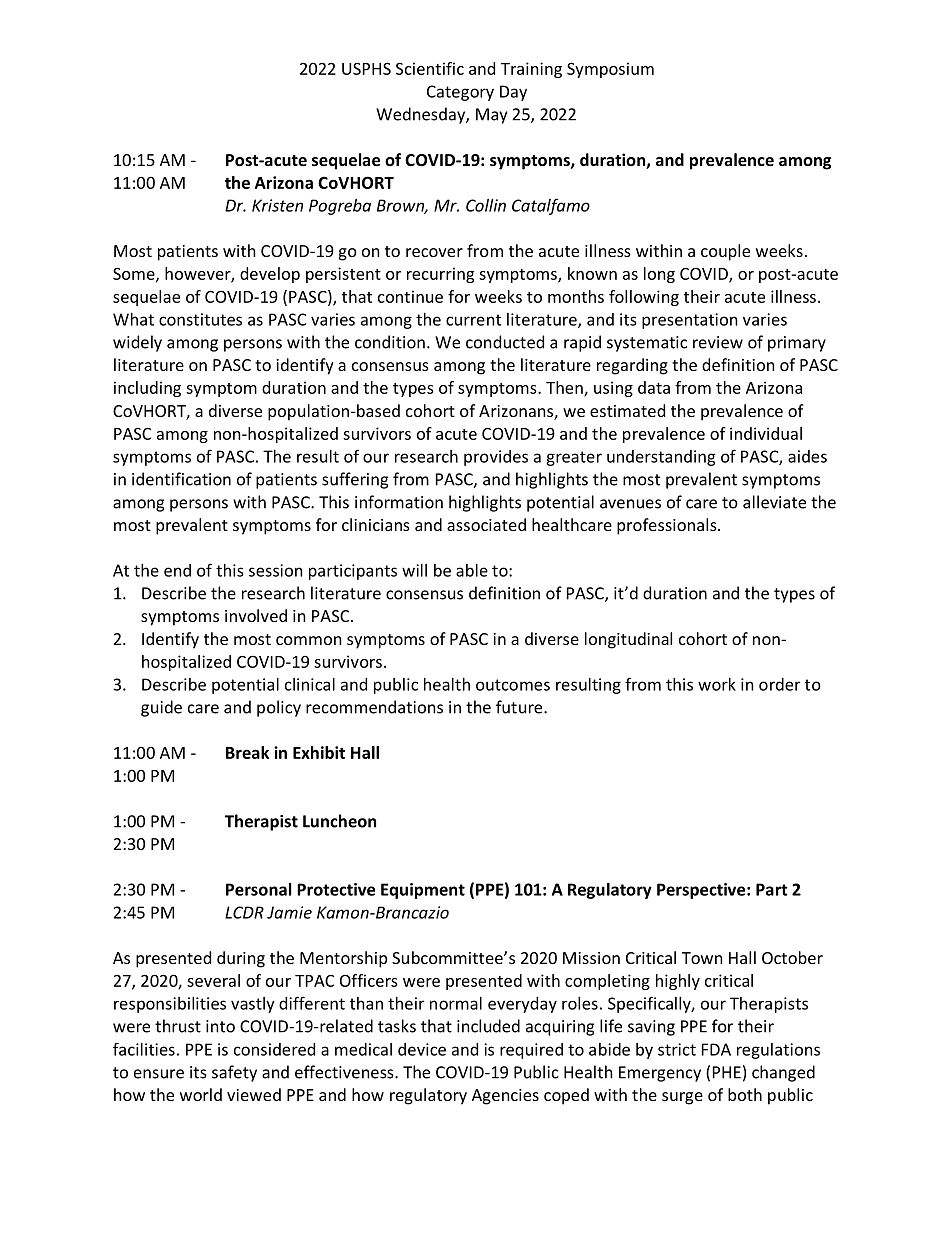 The height and width of the document is (1233, 952). Describe the element at coordinates (234, 1073) in the document. I see `safety` at that location.
